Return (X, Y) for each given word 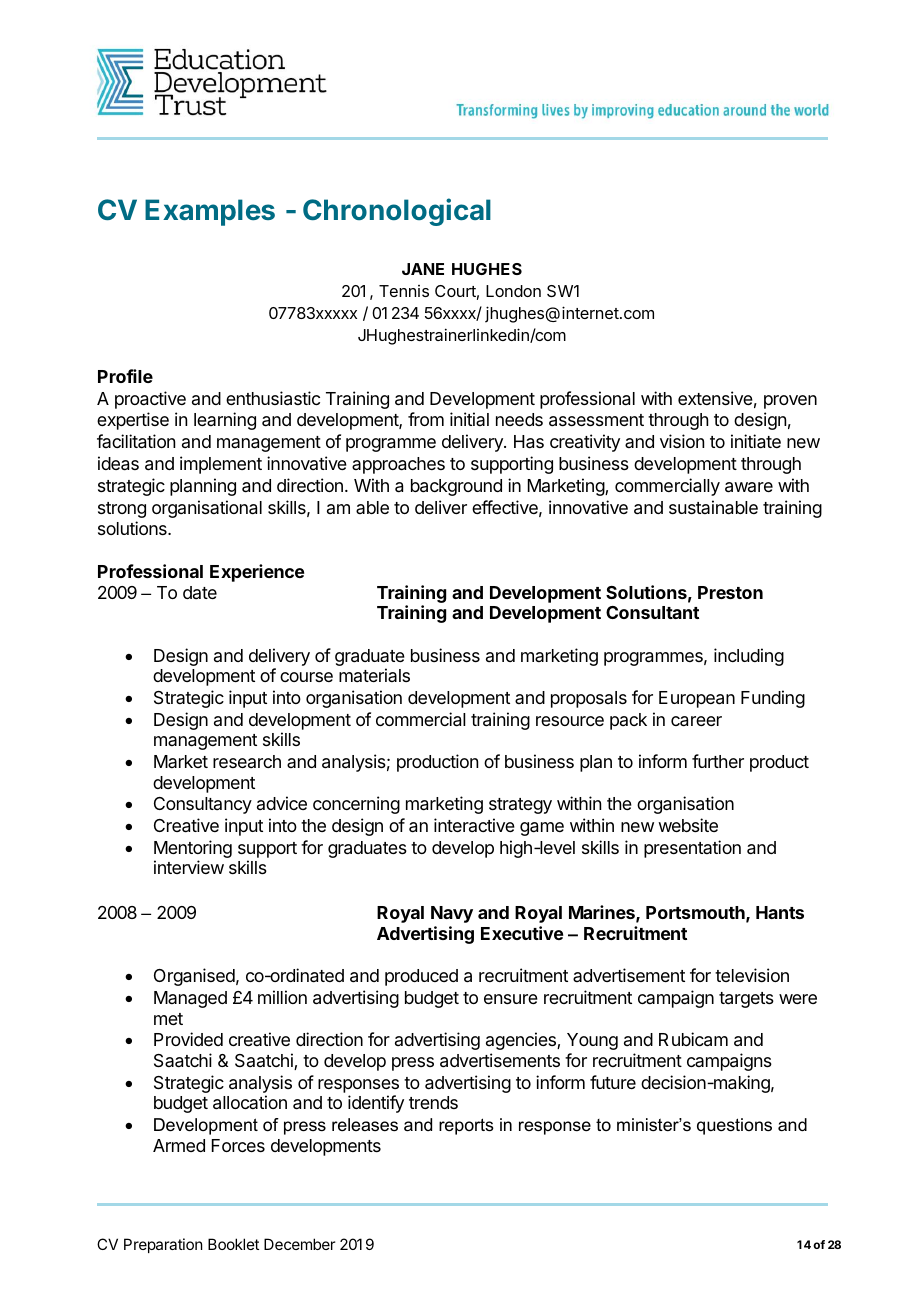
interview (189, 867)
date (200, 592)
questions (734, 1126)
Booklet (233, 1244)
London (513, 291)
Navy (452, 914)
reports (466, 1126)
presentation (692, 849)
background (456, 487)
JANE (423, 269)
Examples (210, 212)
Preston (730, 592)
